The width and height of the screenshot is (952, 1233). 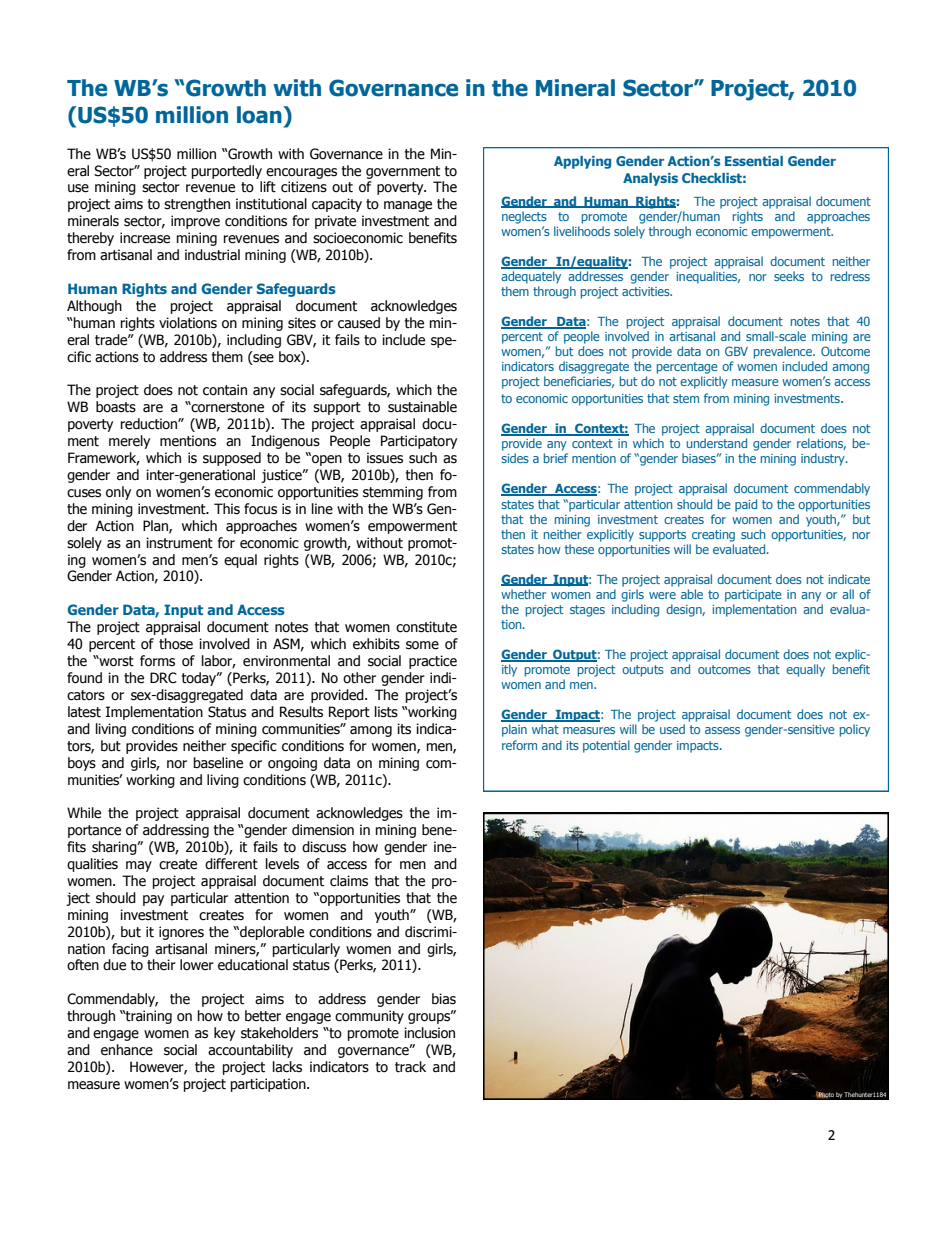 What do you see at coordinates (227, 172) in the screenshot?
I see `purportedly` at bounding box center [227, 172].
